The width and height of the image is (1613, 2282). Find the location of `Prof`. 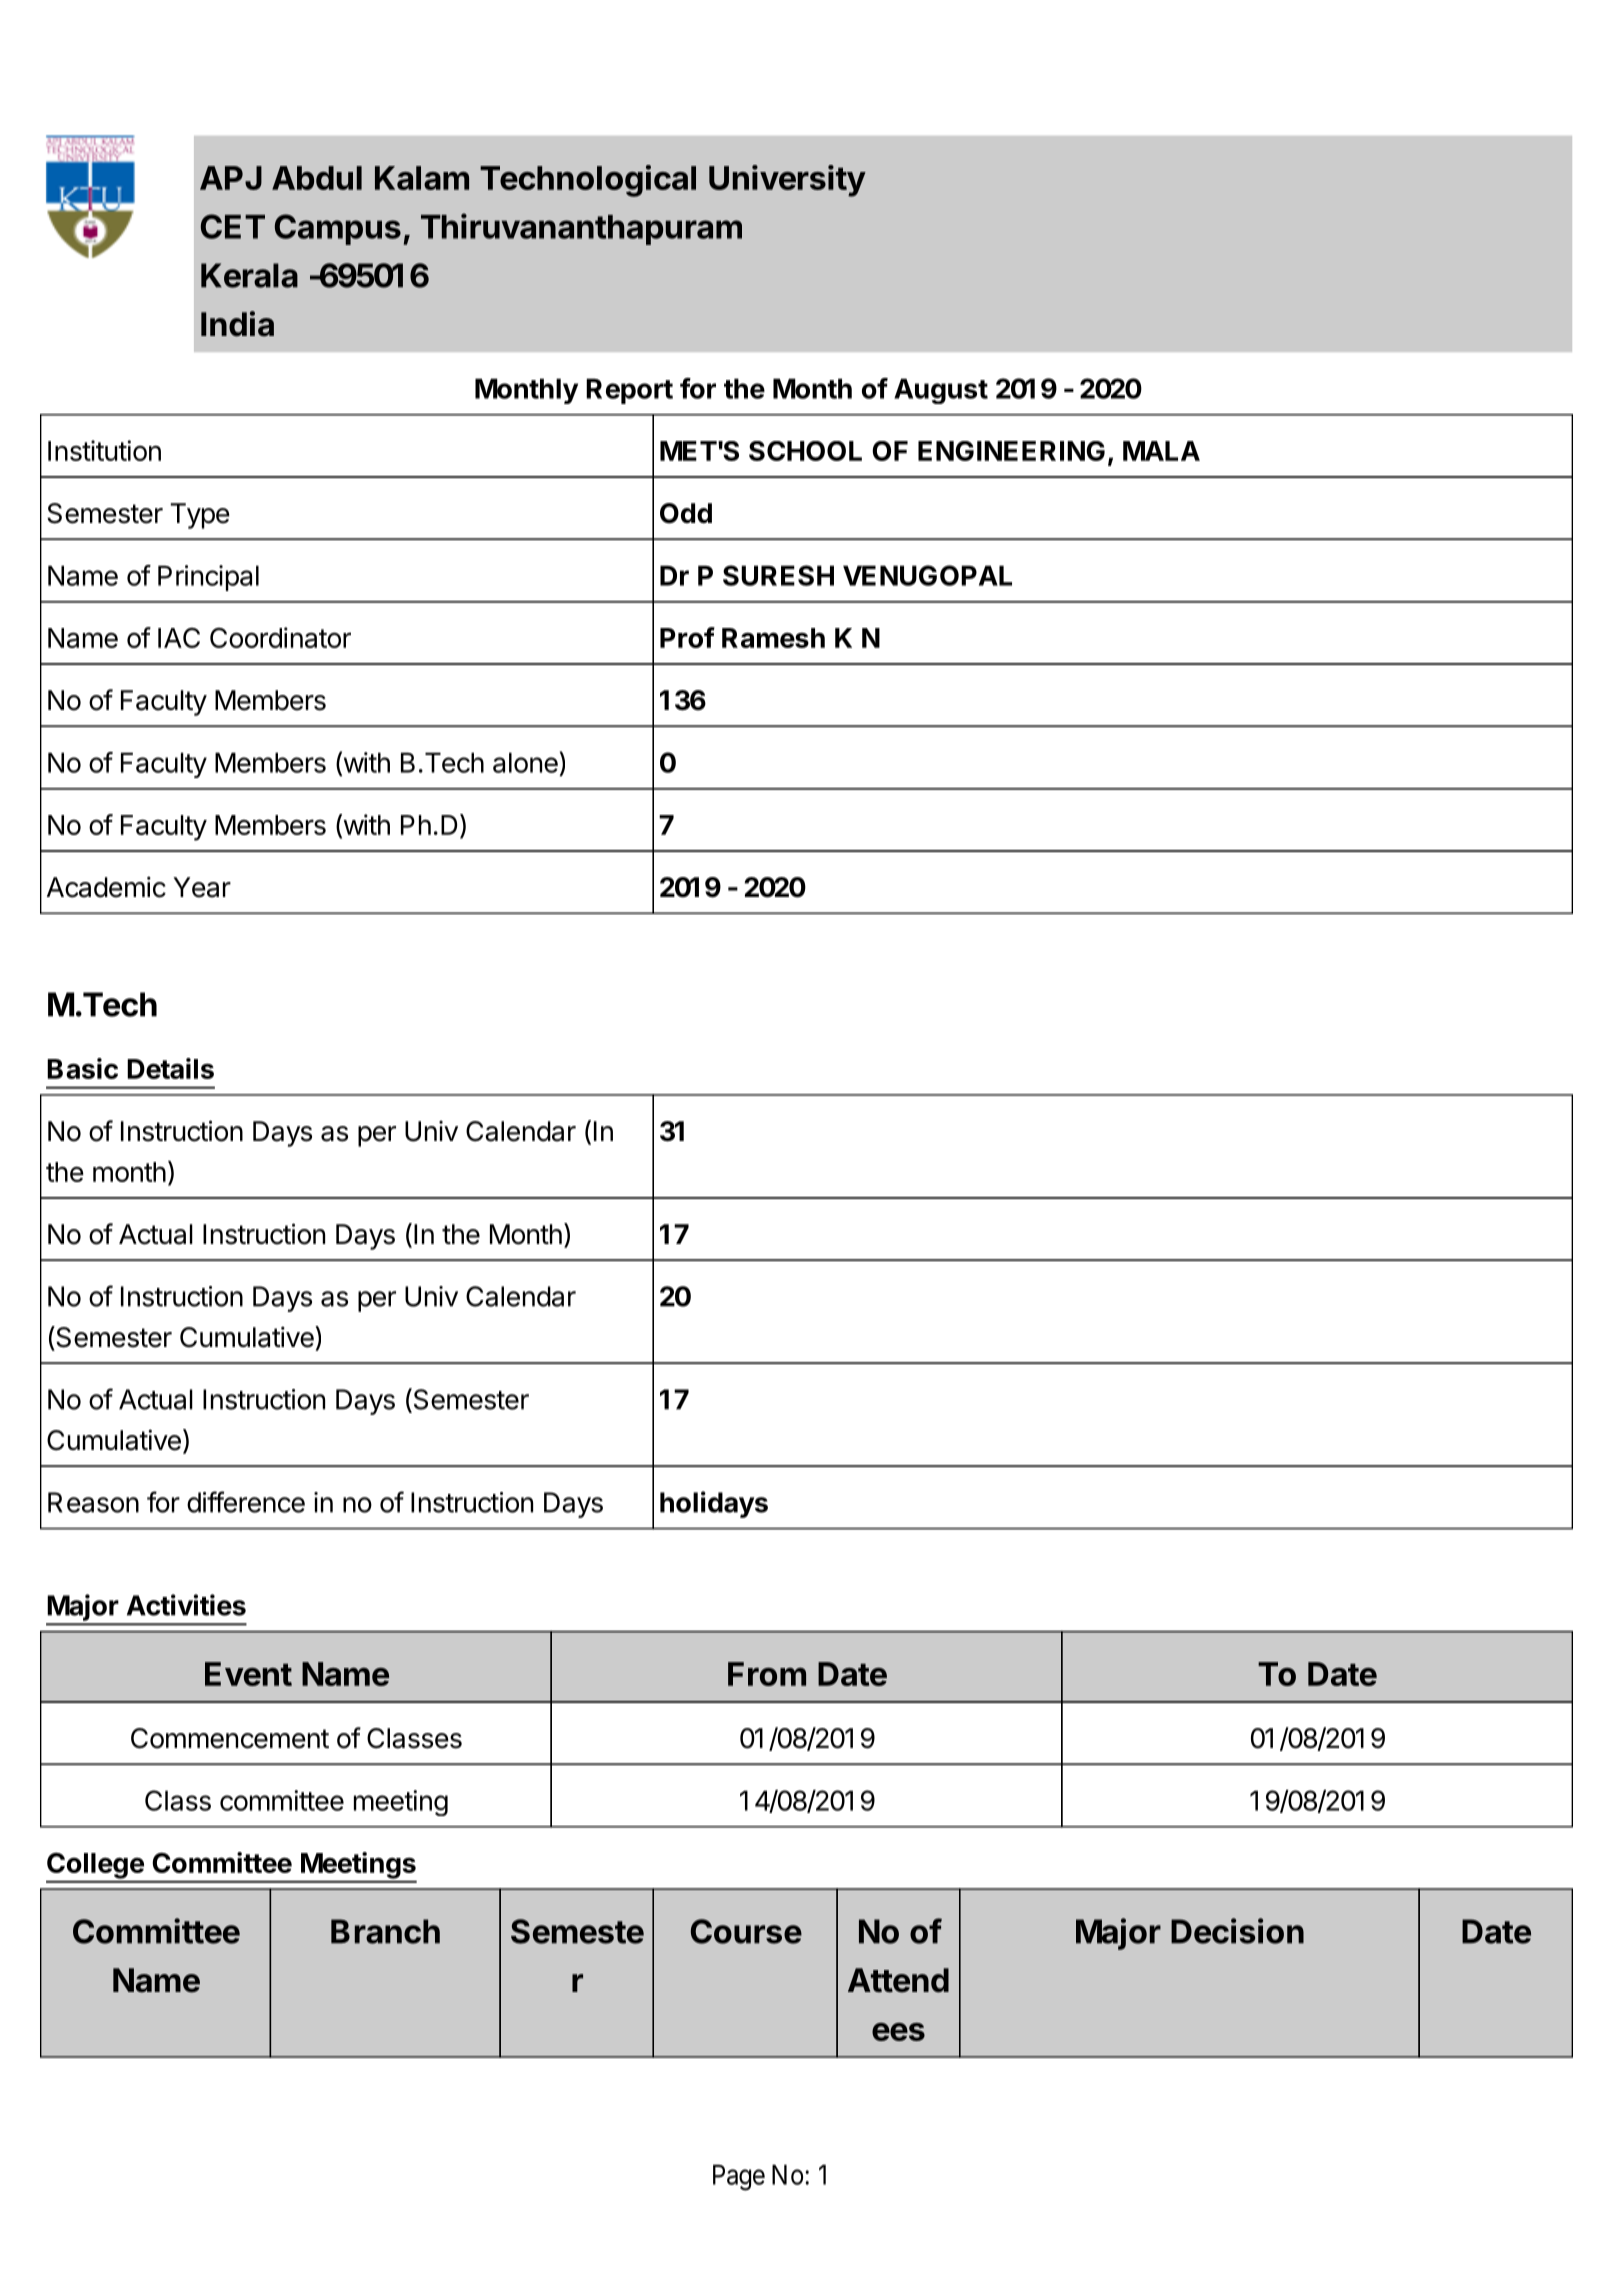

Prof is located at coordinates (687, 637).
